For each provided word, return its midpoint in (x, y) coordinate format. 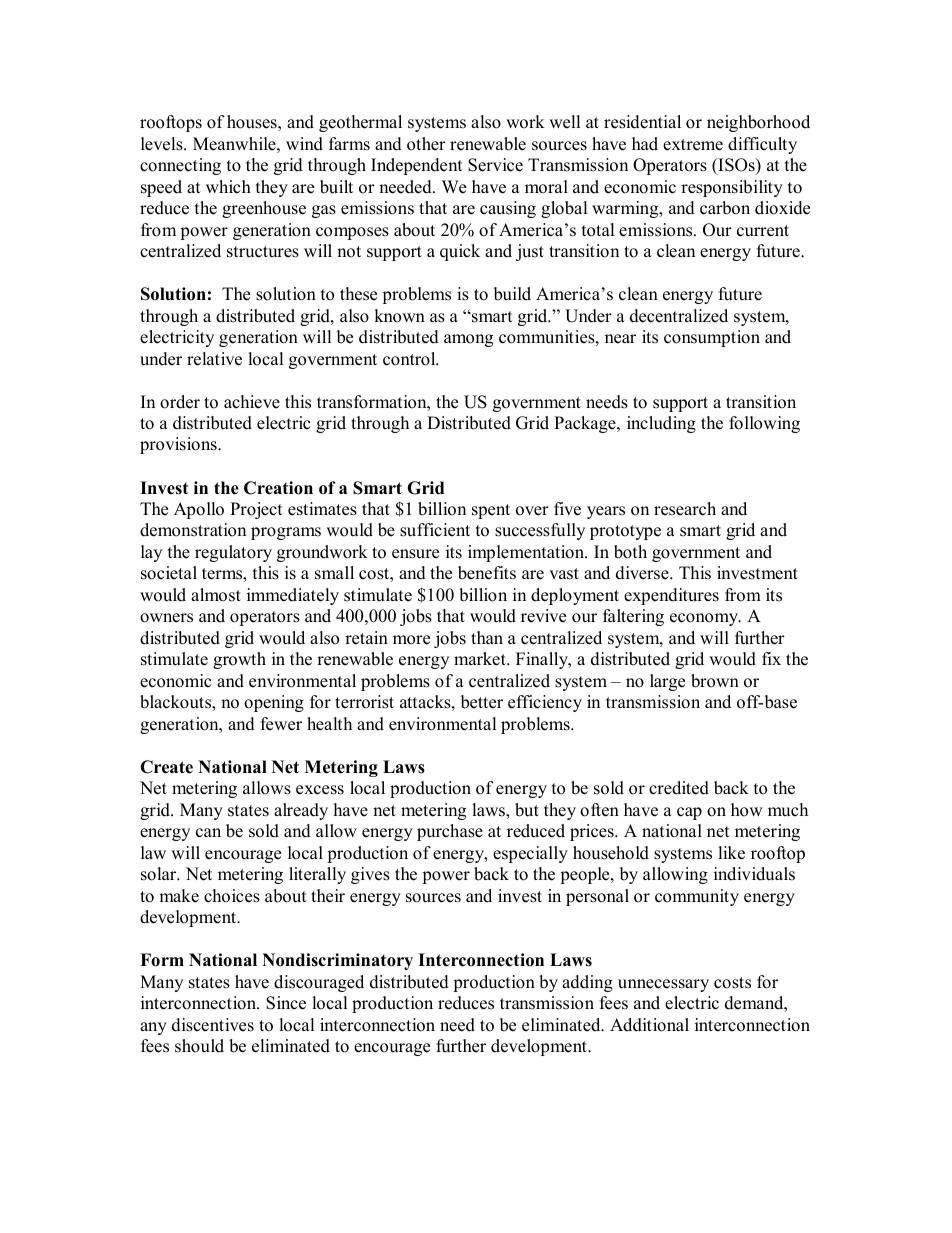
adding (587, 983)
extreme (693, 145)
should (199, 1046)
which (228, 187)
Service (495, 165)
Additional (649, 1025)
